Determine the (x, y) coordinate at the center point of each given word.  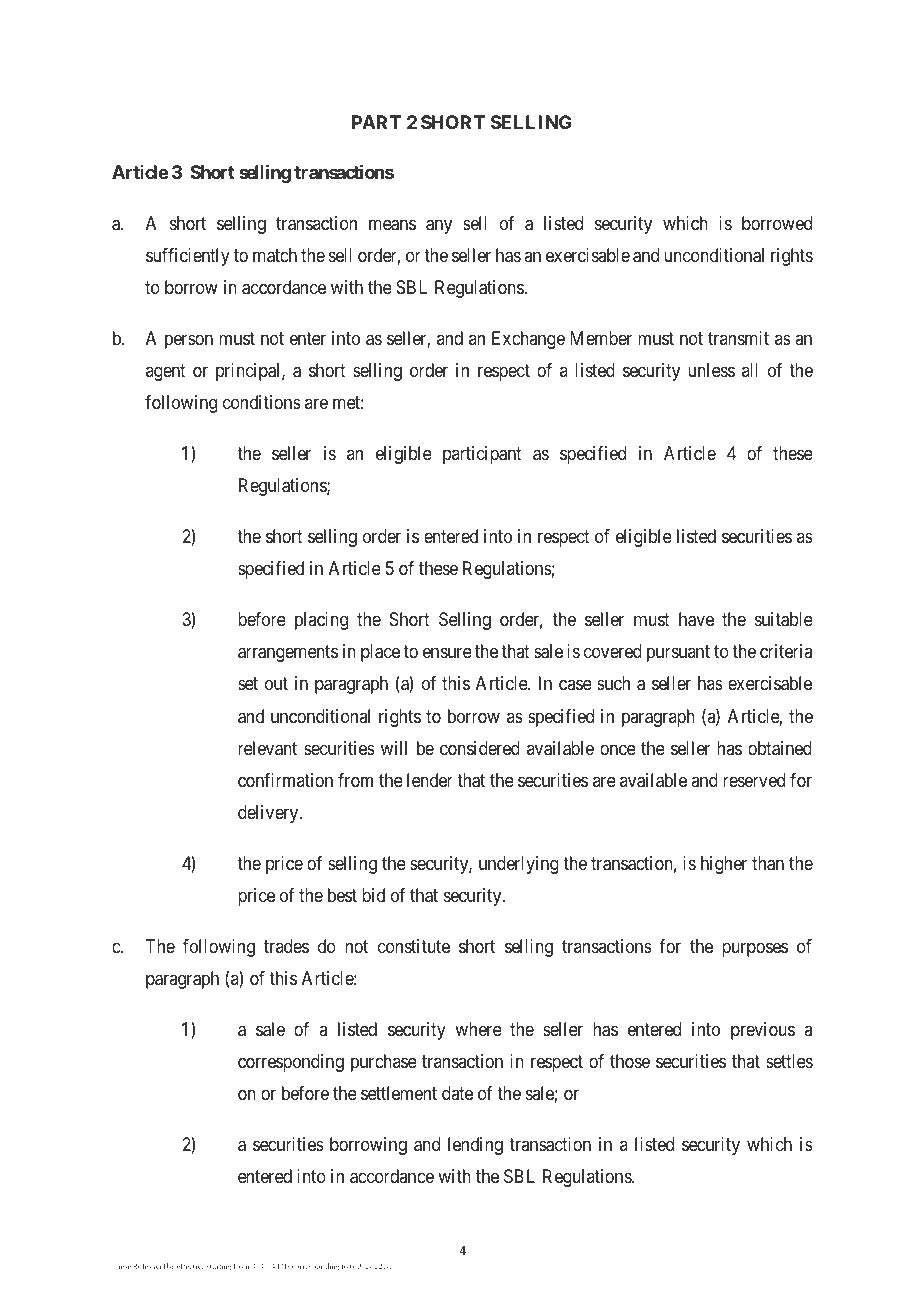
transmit (738, 338)
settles (789, 1061)
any (439, 226)
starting (219, 1268)
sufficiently (188, 257)
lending (475, 1146)
